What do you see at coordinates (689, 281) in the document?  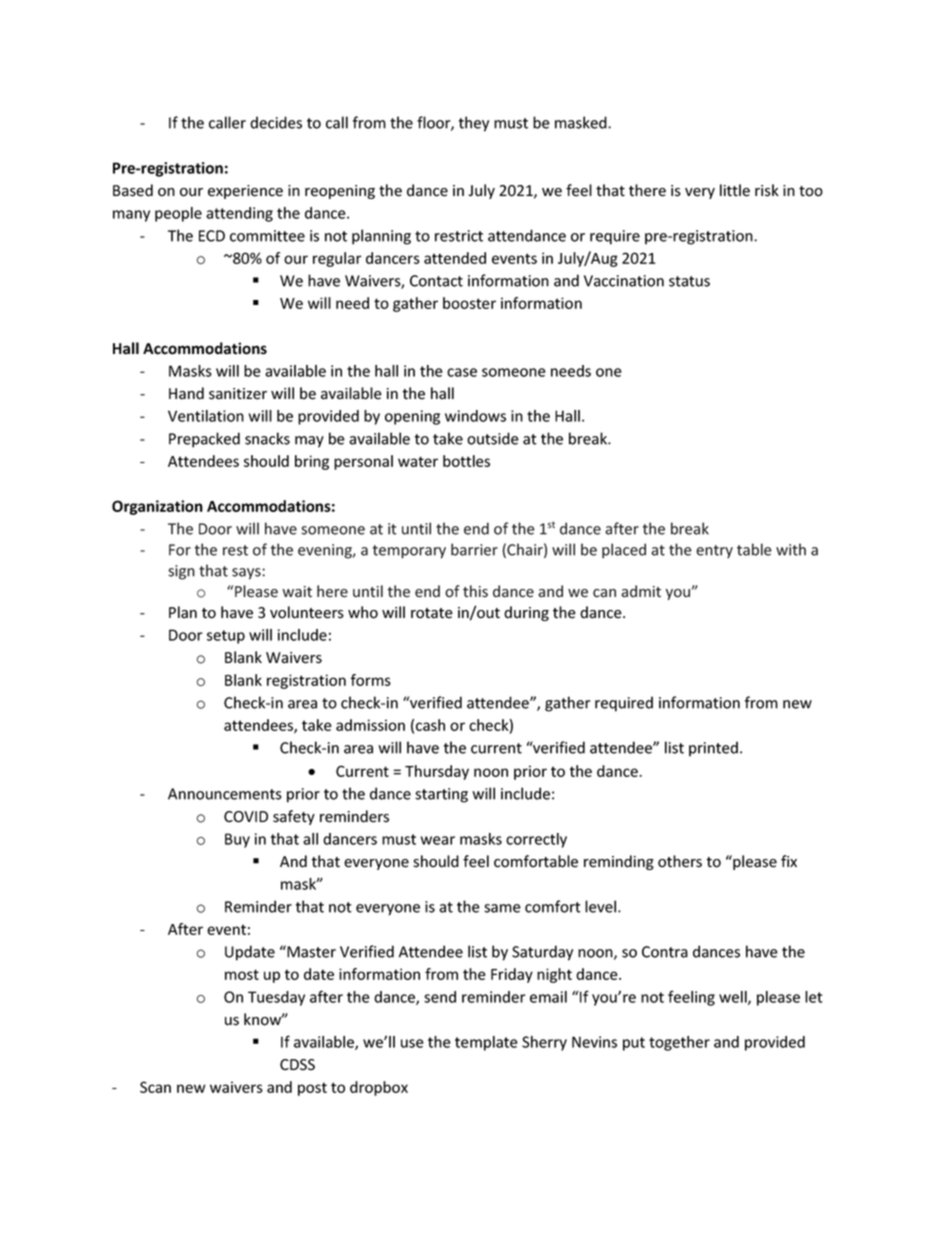 I see `status` at bounding box center [689, 281].
